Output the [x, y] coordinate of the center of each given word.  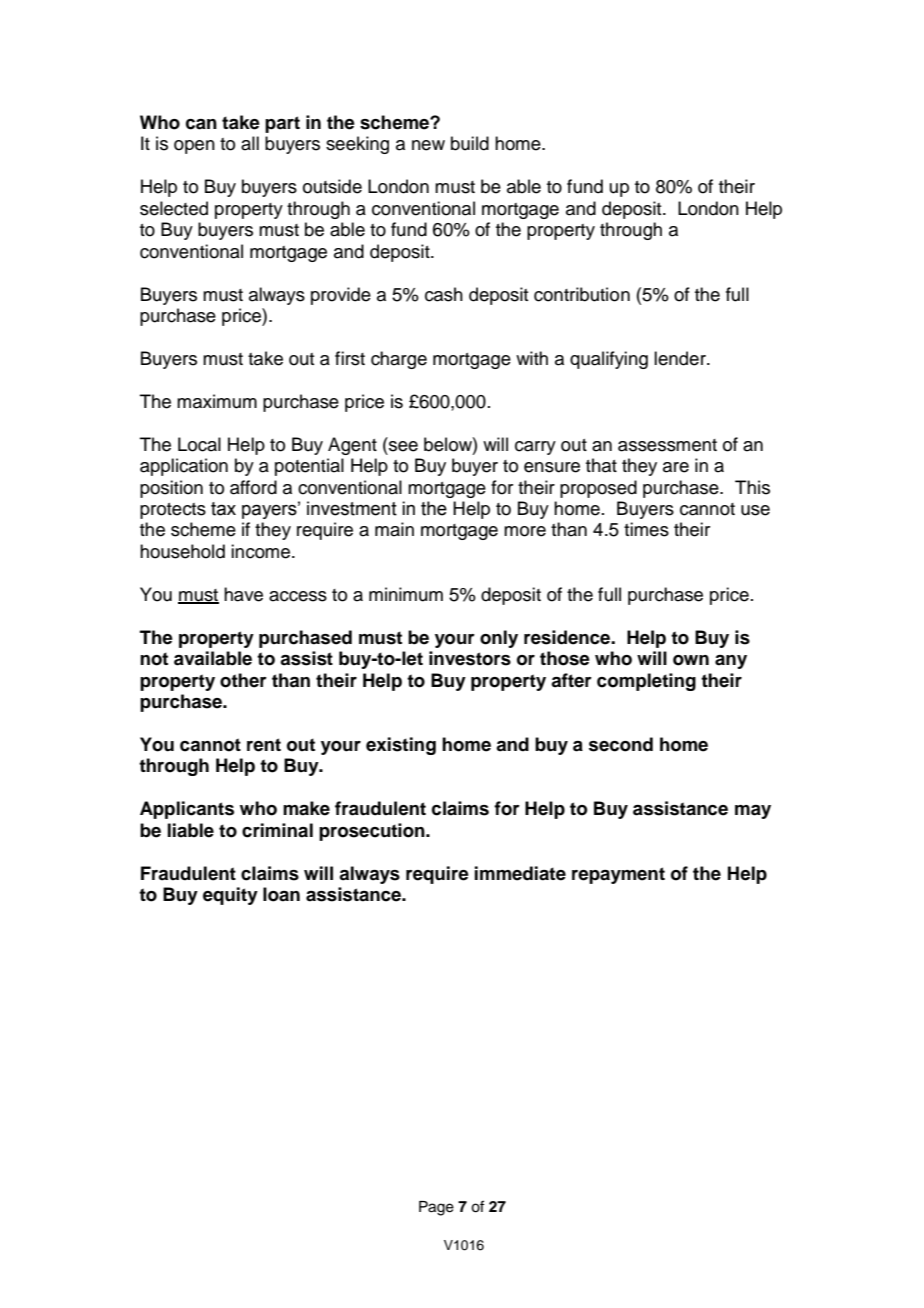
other [243, 680]
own [691, 660]
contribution [582, 294]
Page [436, 1208]
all [250, 143]
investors [470, 658]
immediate [520, 873]
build [470, 143]
